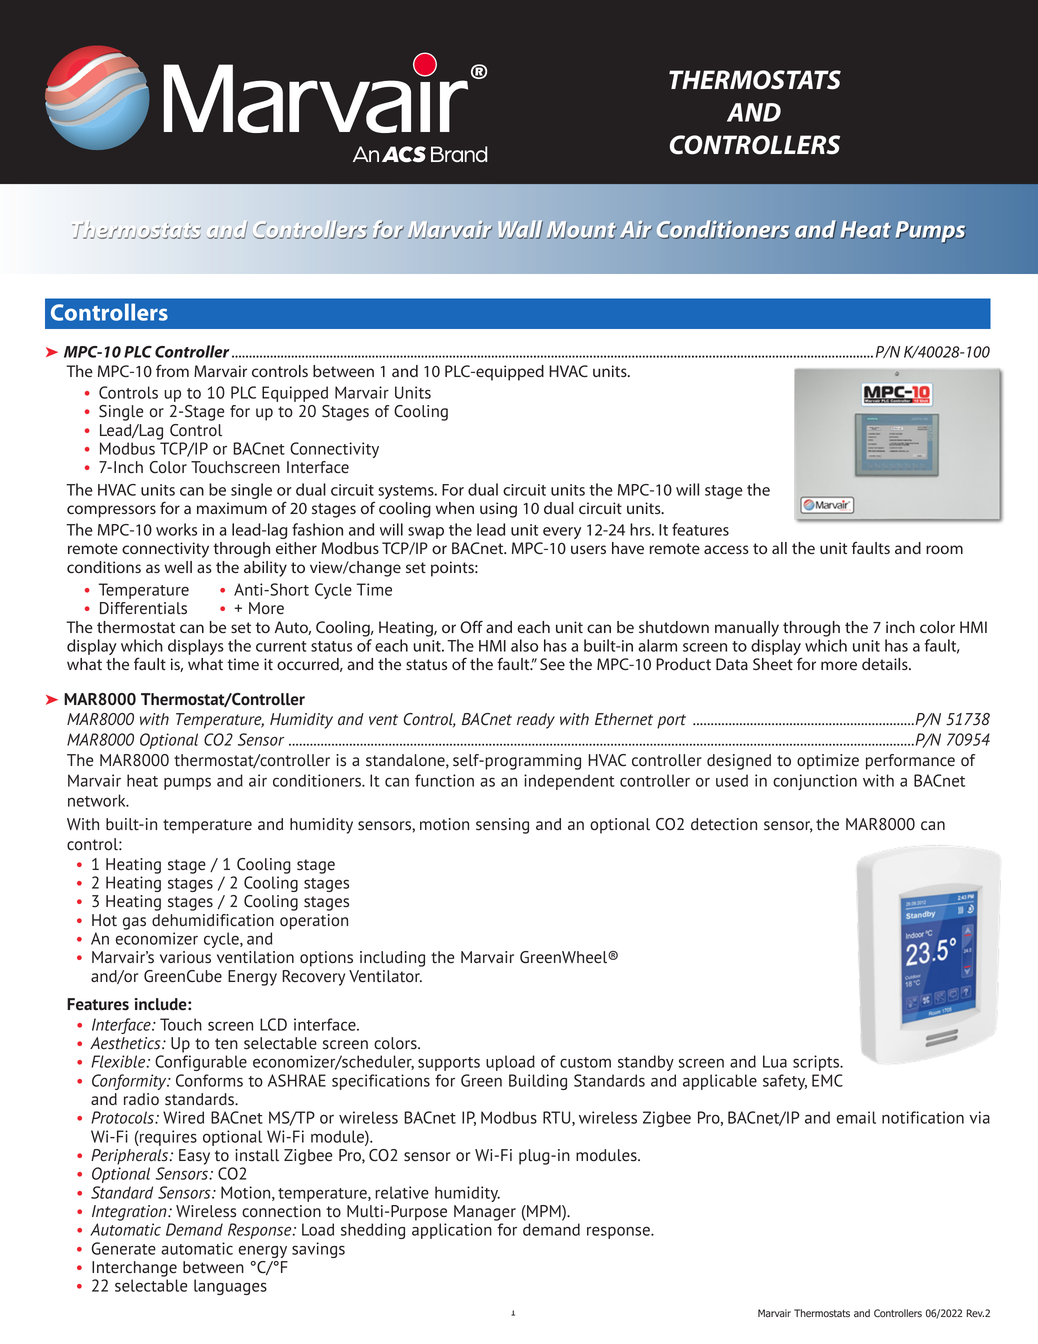 Image resolution: width=1038 pixels, height=1344 pixels. What do you see at coordinates (724, 824) in the screenshot?
I see `detection` at bounding box center [724, 824].
